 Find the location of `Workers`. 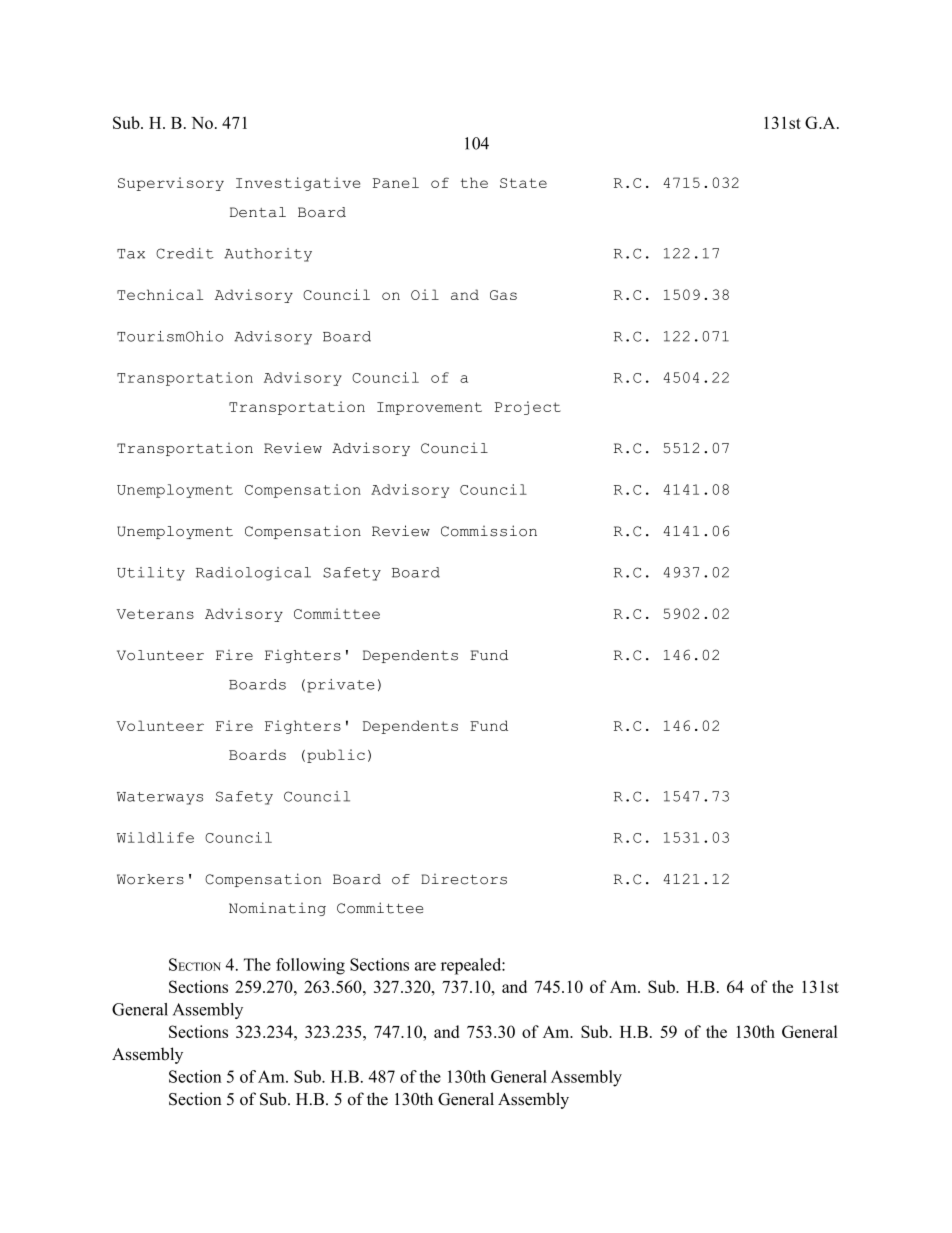

Workers is located at coordinates (150, 879).
